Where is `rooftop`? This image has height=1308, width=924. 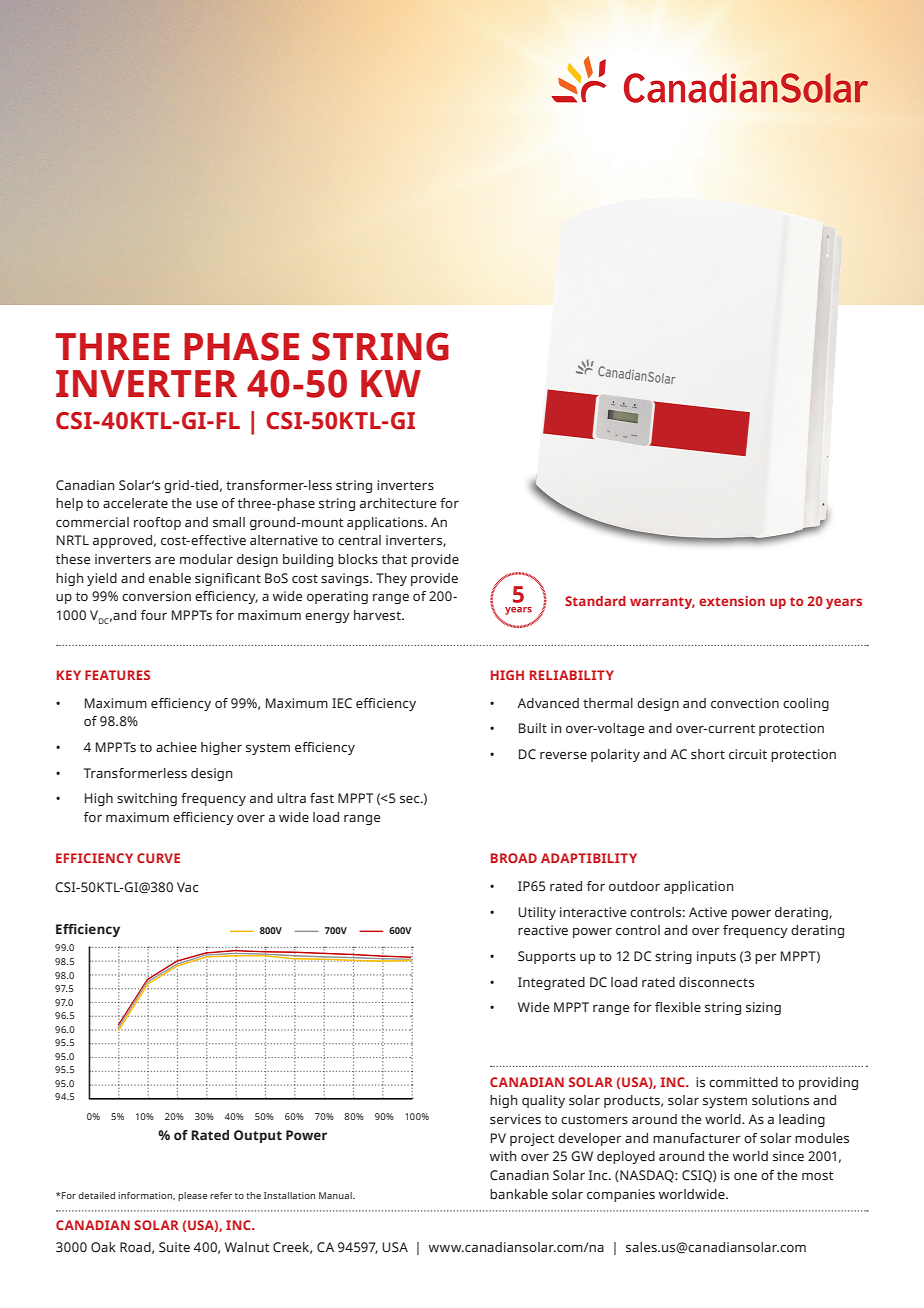
rooftop is located at coordinates (157, 523).
